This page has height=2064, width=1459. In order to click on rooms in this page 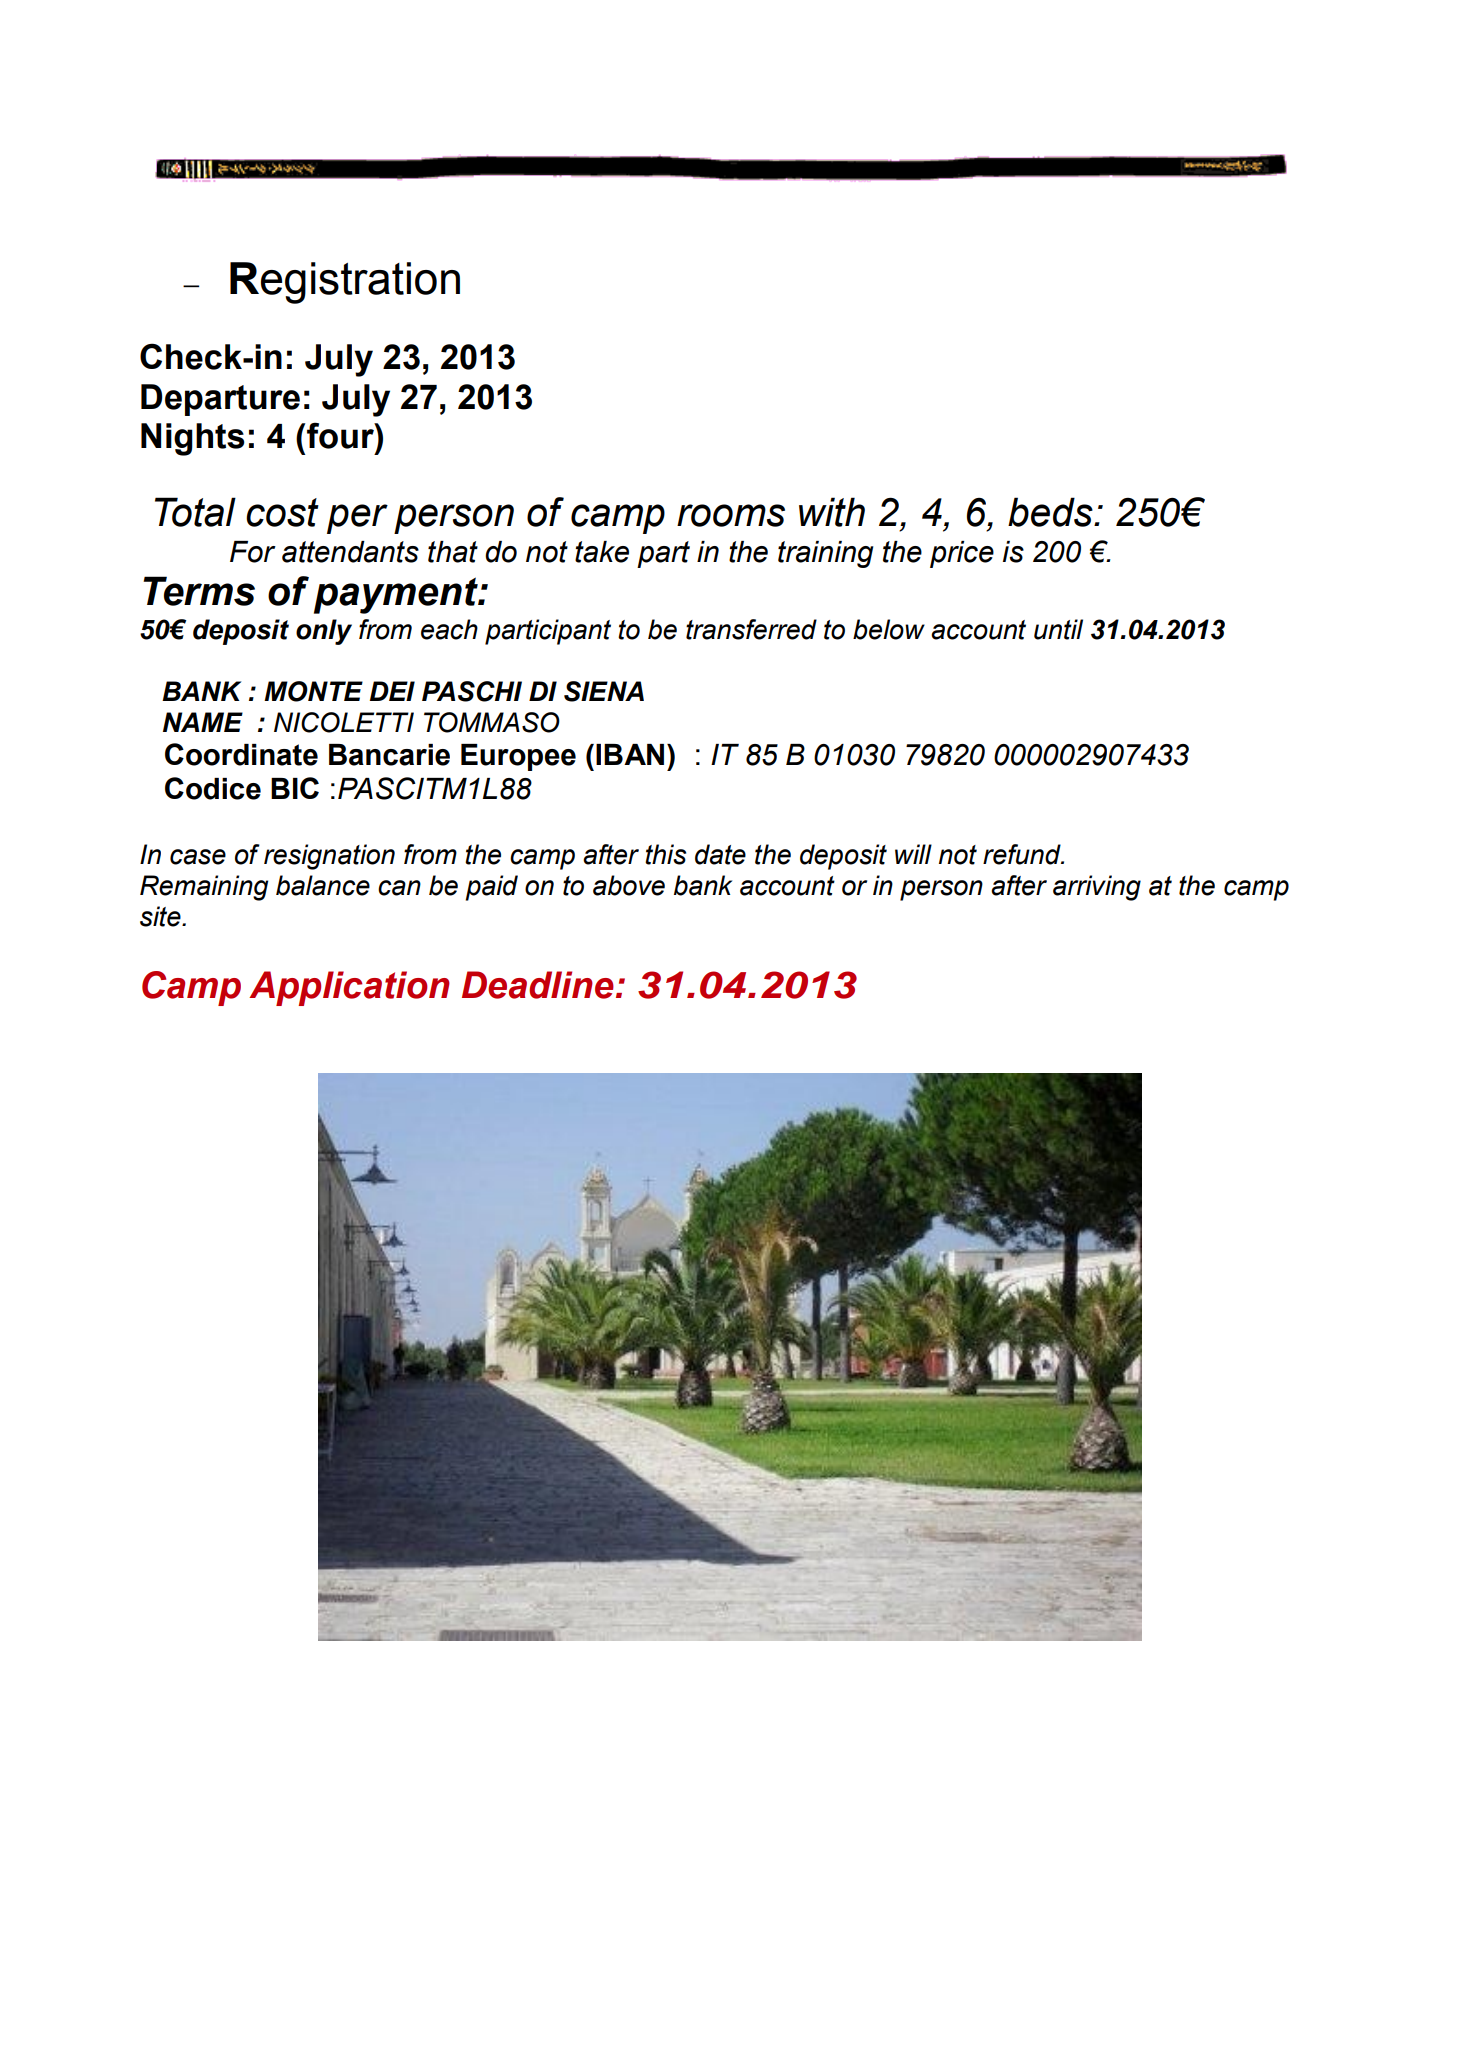, I will do `click(731, 515)`.
